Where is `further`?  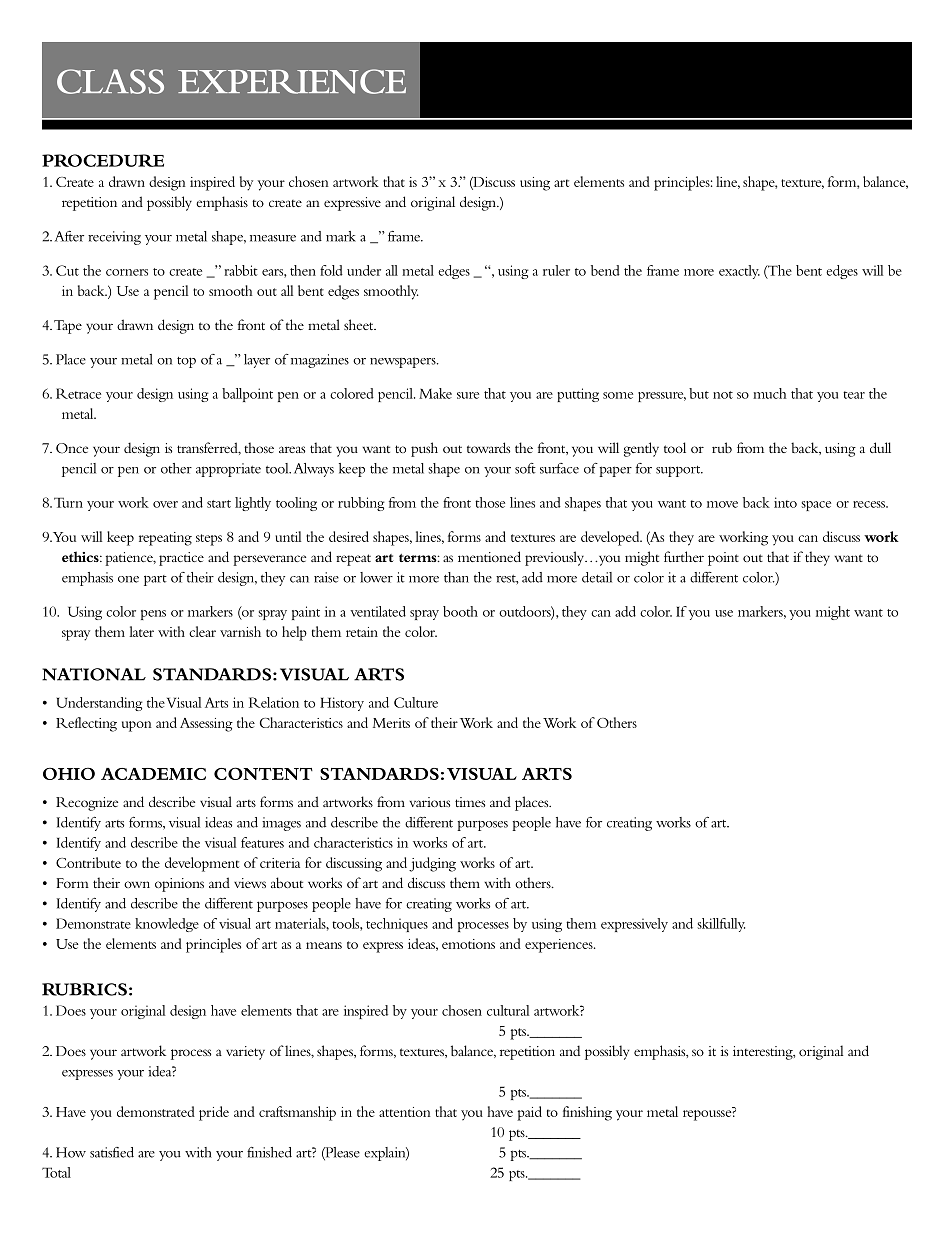 further is located at coordinates (684, 556).
